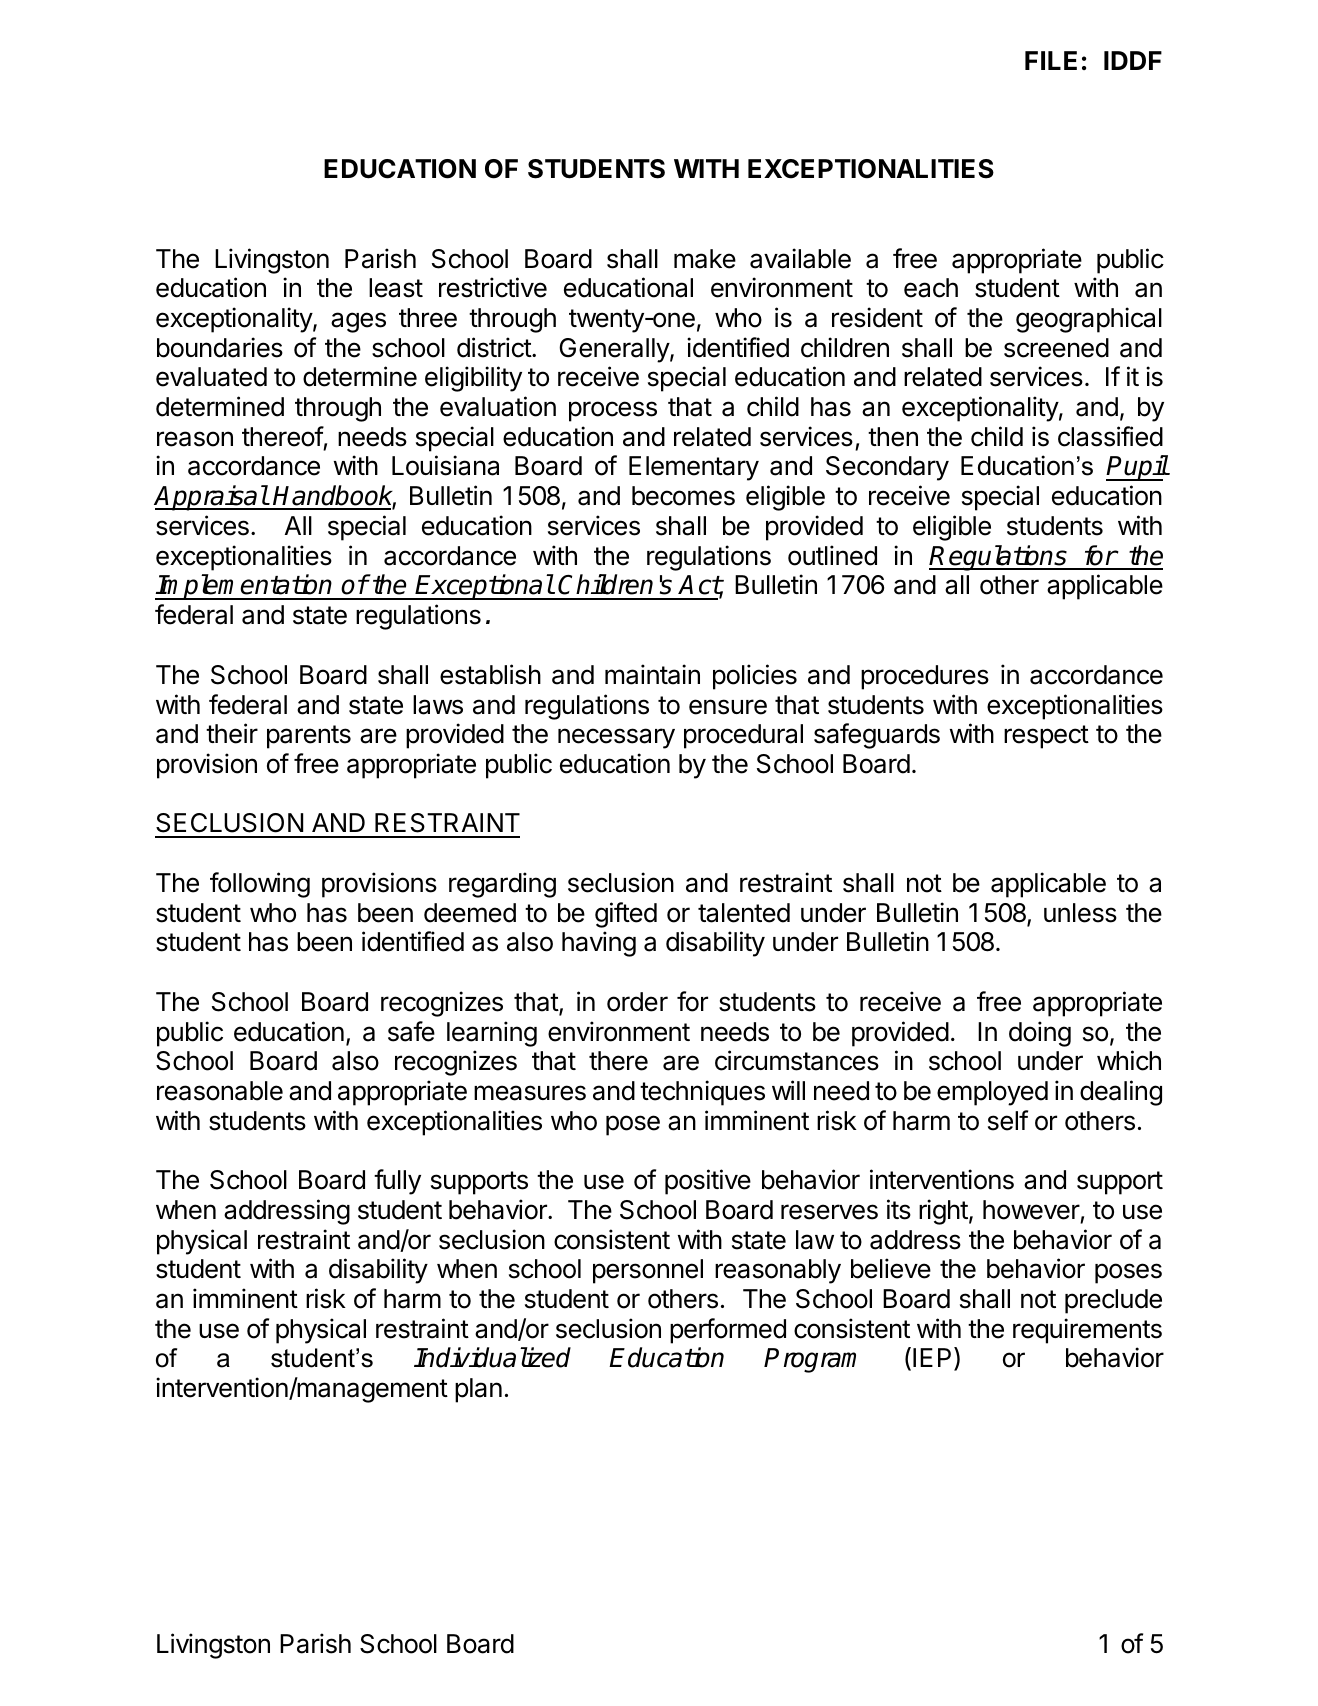  What do you see at coordinates (626, 915) in the document?
I see `gifted` at bounding box center [626, 915].
